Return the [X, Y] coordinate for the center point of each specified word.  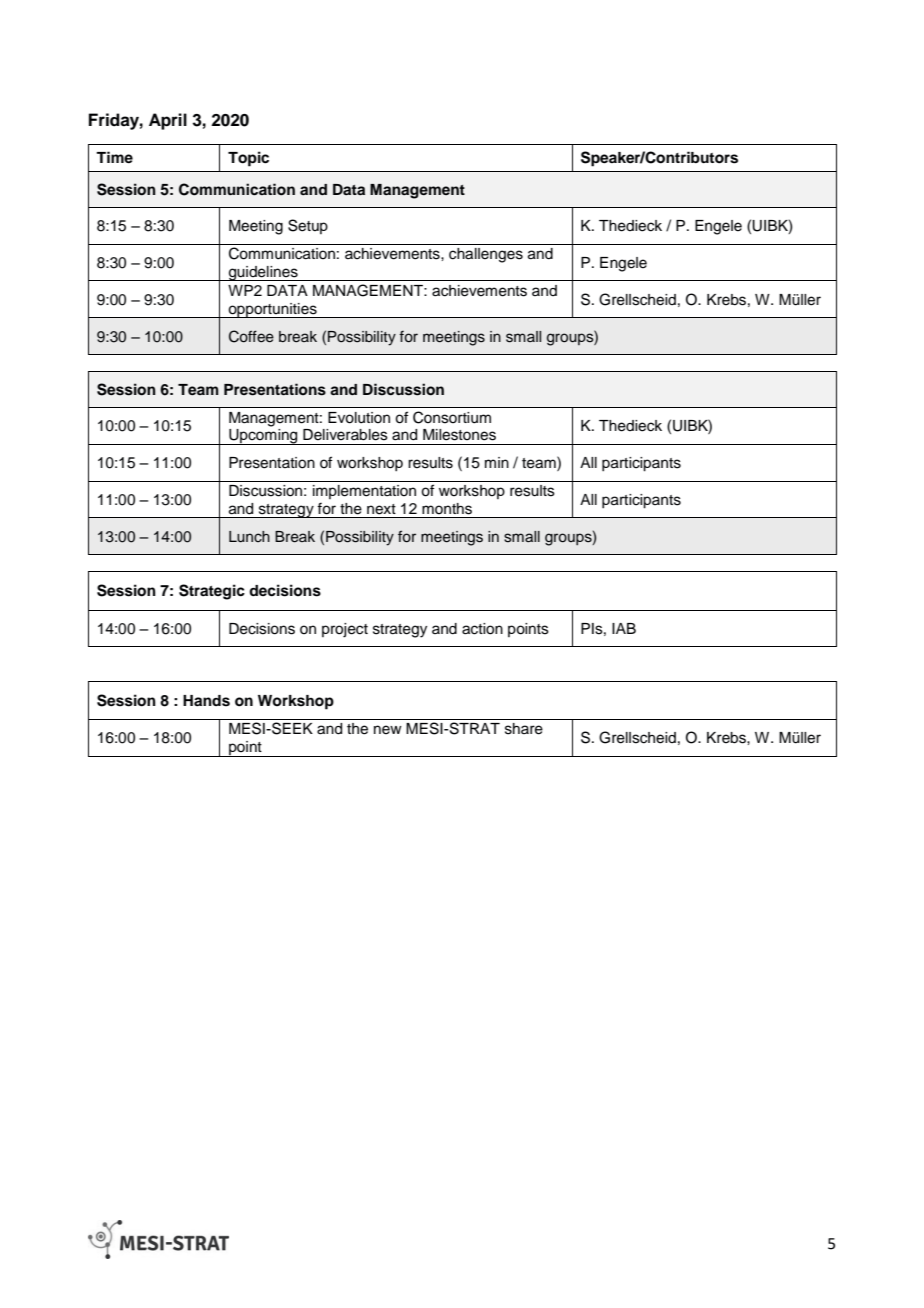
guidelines [263, 273]
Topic [248, 159]
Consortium [452, 417]
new [388, 730]
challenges [486, 255]
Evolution [359, 418]
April [168, 121]
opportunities [272, 310]
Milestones [459, 435]
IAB [624, 628]
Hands [206, 701]
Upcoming [263, 437]
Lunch [249, 537]
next [381, 509]
